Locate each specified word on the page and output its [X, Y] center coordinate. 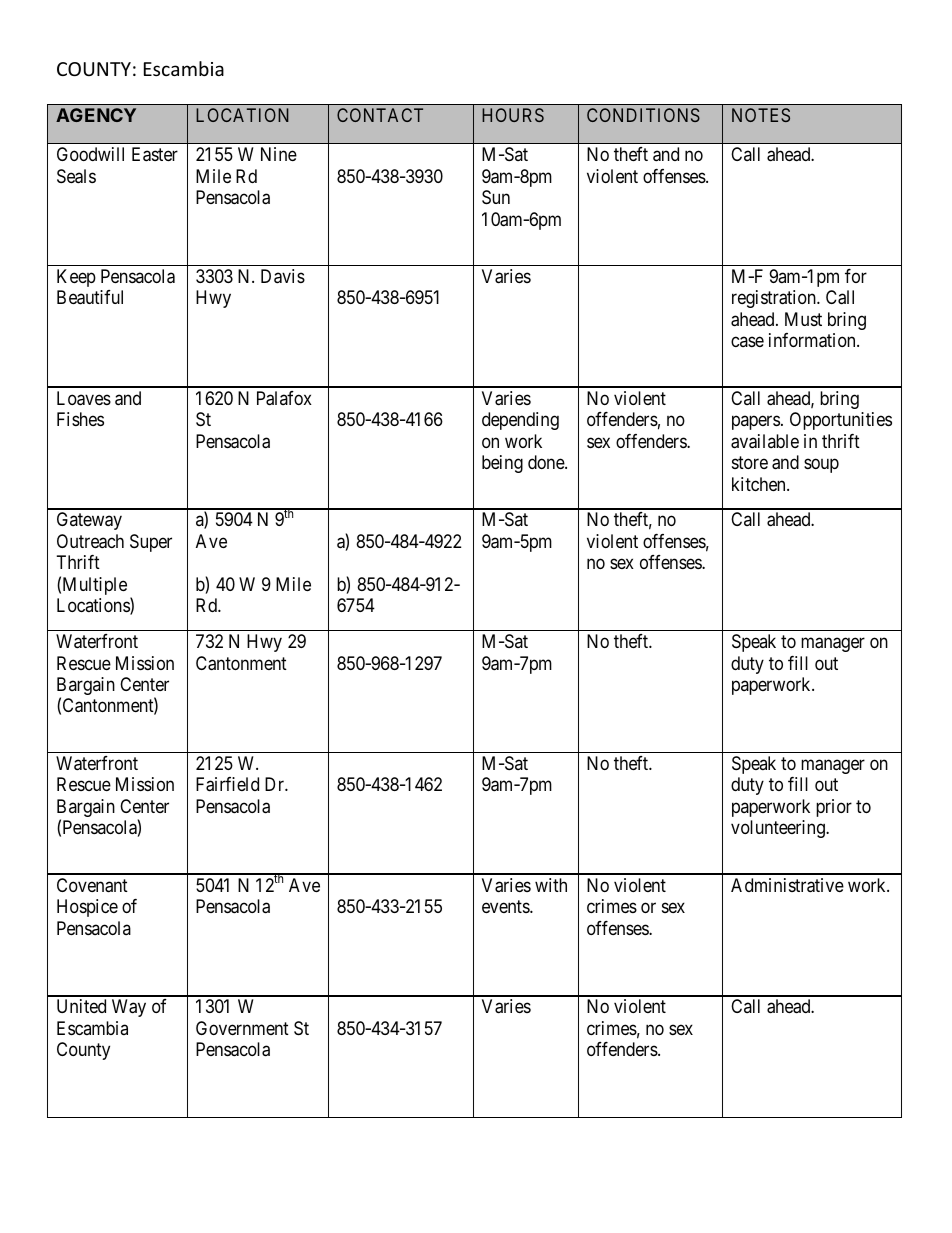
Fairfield [227, 784]
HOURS [513, 115]
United [81, 1006]
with [551, 885]
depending [520, 421]
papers [756, 423]
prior [834, 808]
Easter [155, 154]
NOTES [761, 115]
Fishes [80, 419]
